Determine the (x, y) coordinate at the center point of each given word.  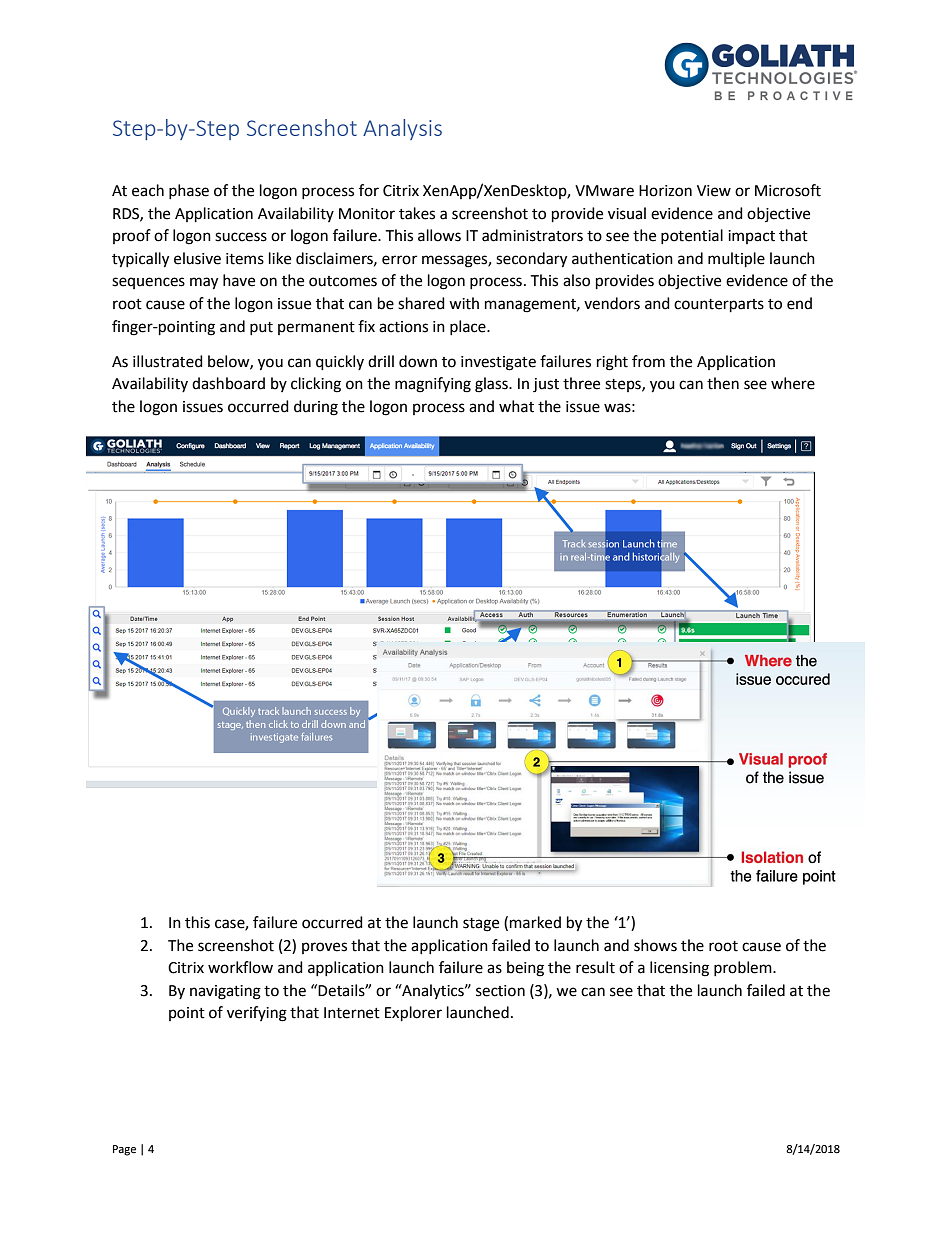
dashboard (228, 383)
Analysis (402, 129)
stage (481, 925)
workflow (240, 967)
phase (189, 191)
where (793, 383)
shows (655, 945)
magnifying (433, 385)
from (648, 361)
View (714, 191)
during (316, 408)
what (516, 406)
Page (124, 1150)
